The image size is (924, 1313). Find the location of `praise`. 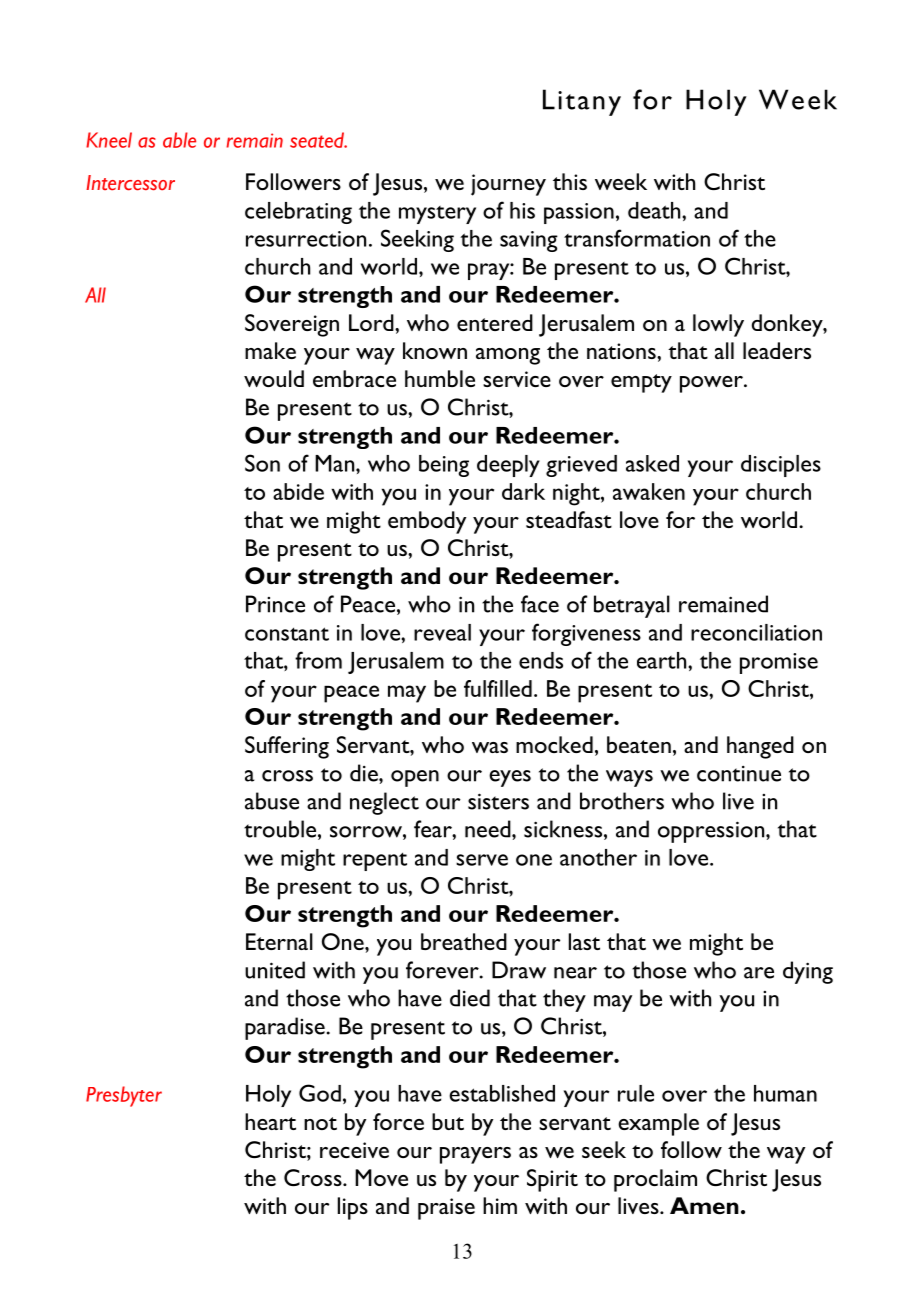

praise is located at coordinates (446, 1209).
